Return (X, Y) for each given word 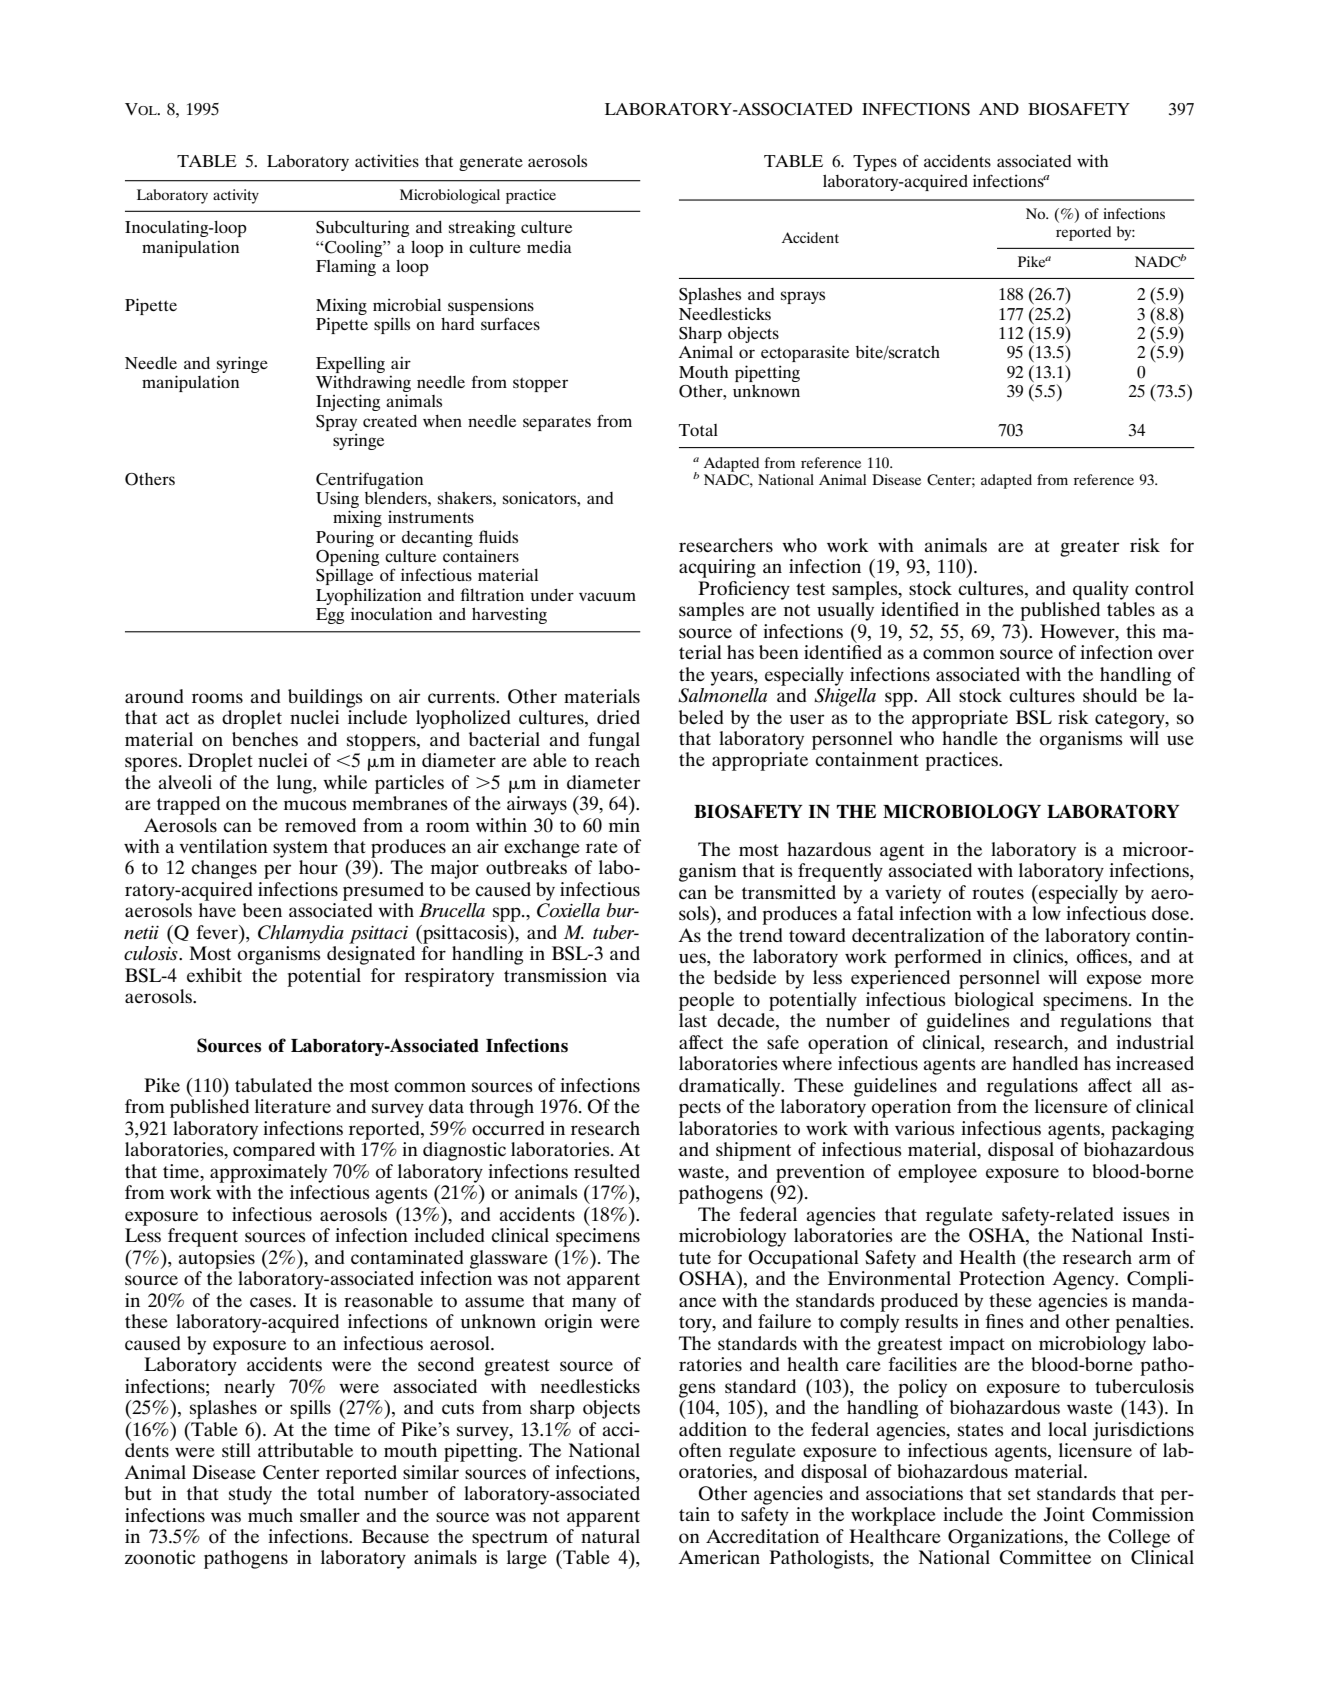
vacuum (607, 596)
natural (610, 1536)
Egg (330, 616)
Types (875, 163)
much (270, 1515)
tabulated (273, 1085)
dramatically (731, 1087)
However (1078, 631)
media (549, 246)
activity (236, 196)
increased (1155, 1063)
